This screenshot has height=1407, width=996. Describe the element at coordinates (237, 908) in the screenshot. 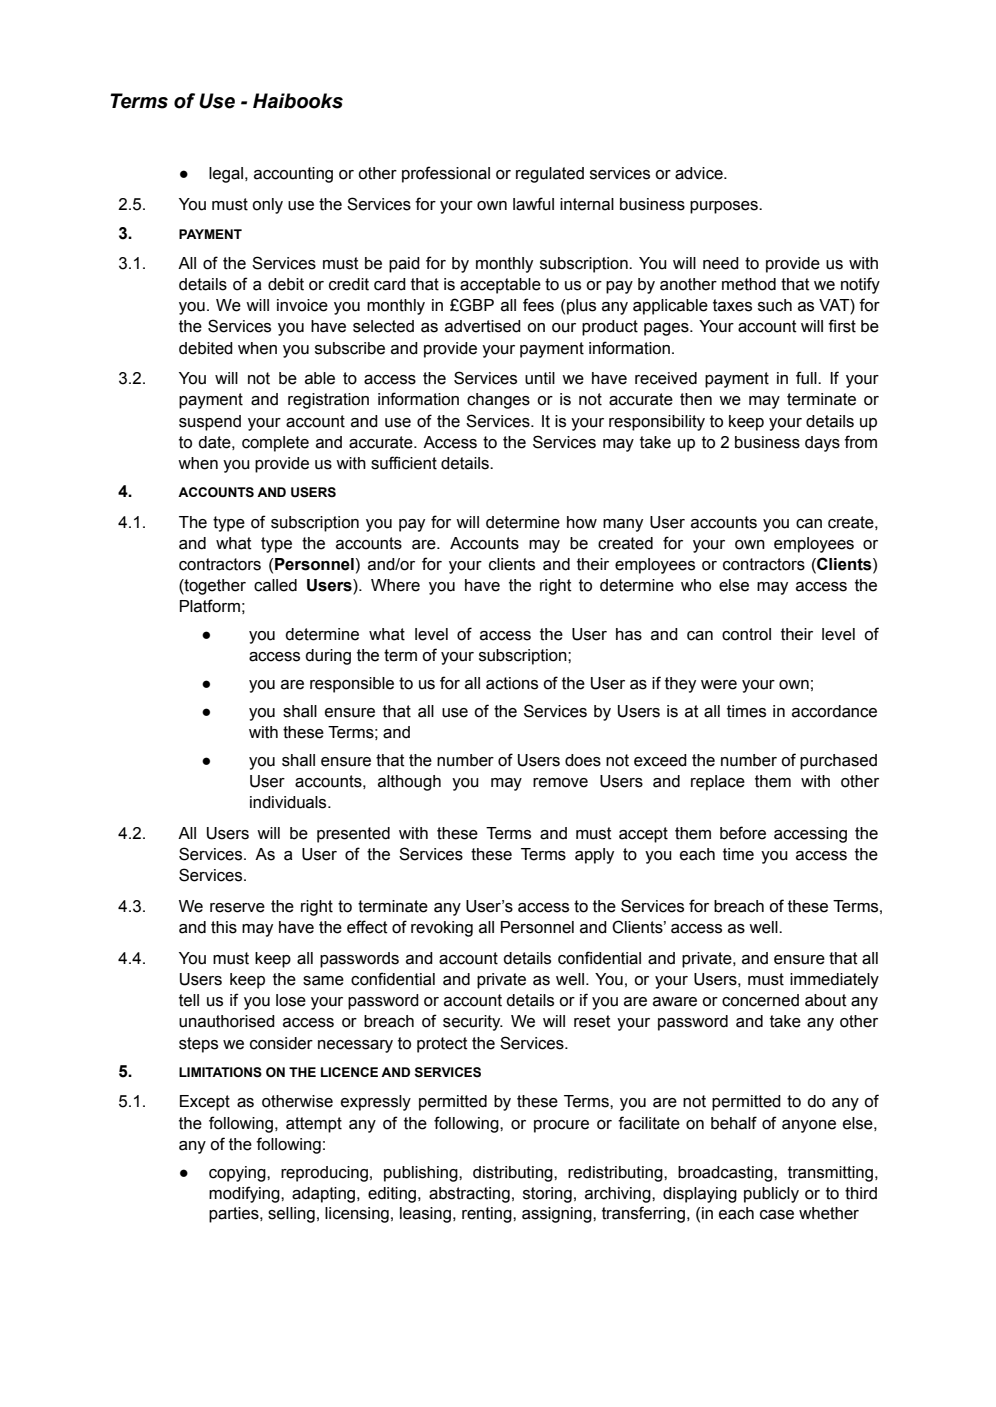

I see `reserve` at that location.
